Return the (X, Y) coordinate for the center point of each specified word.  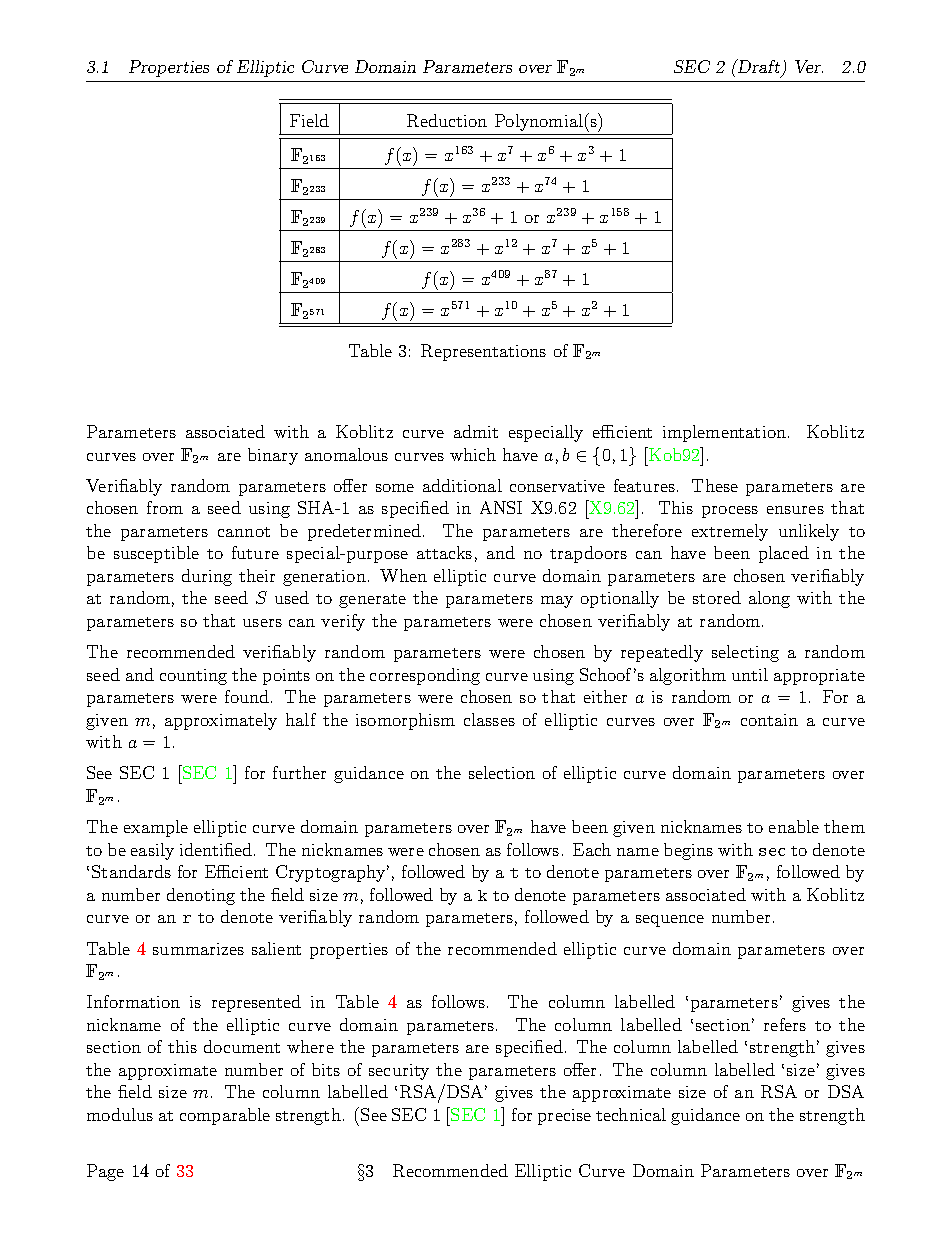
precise (564, 1117)
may (557, 602)
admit (476, 431)
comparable (225, 1116)
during (207, 577)
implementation (724, 433)
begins (688, 851)
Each (592, 849)
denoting (201, 896)
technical (631, 1114)
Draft (759, 68)
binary (273, 456)
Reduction (447, 120)
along (769, 599)
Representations (483, 352)
